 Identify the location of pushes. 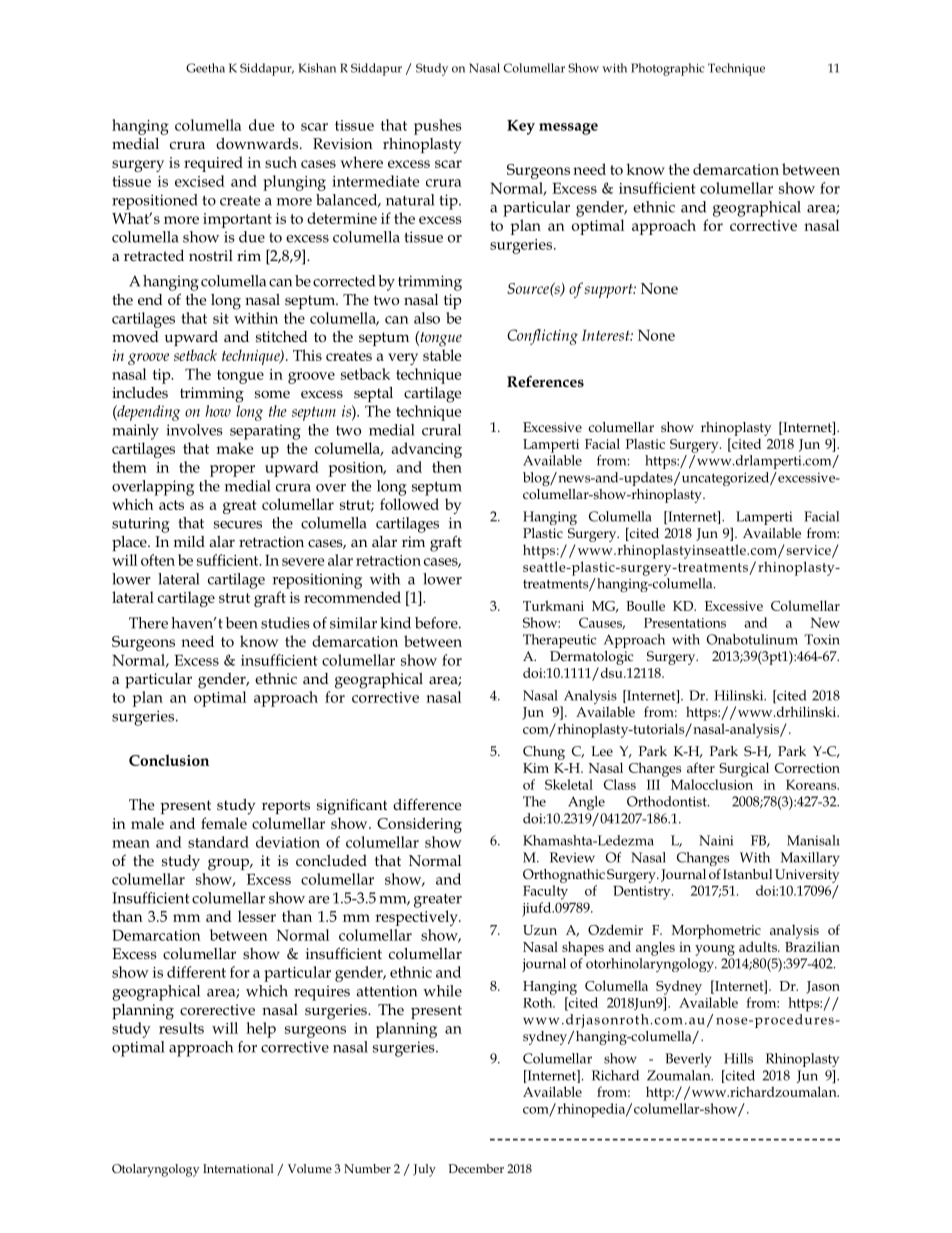
(438, 127).
